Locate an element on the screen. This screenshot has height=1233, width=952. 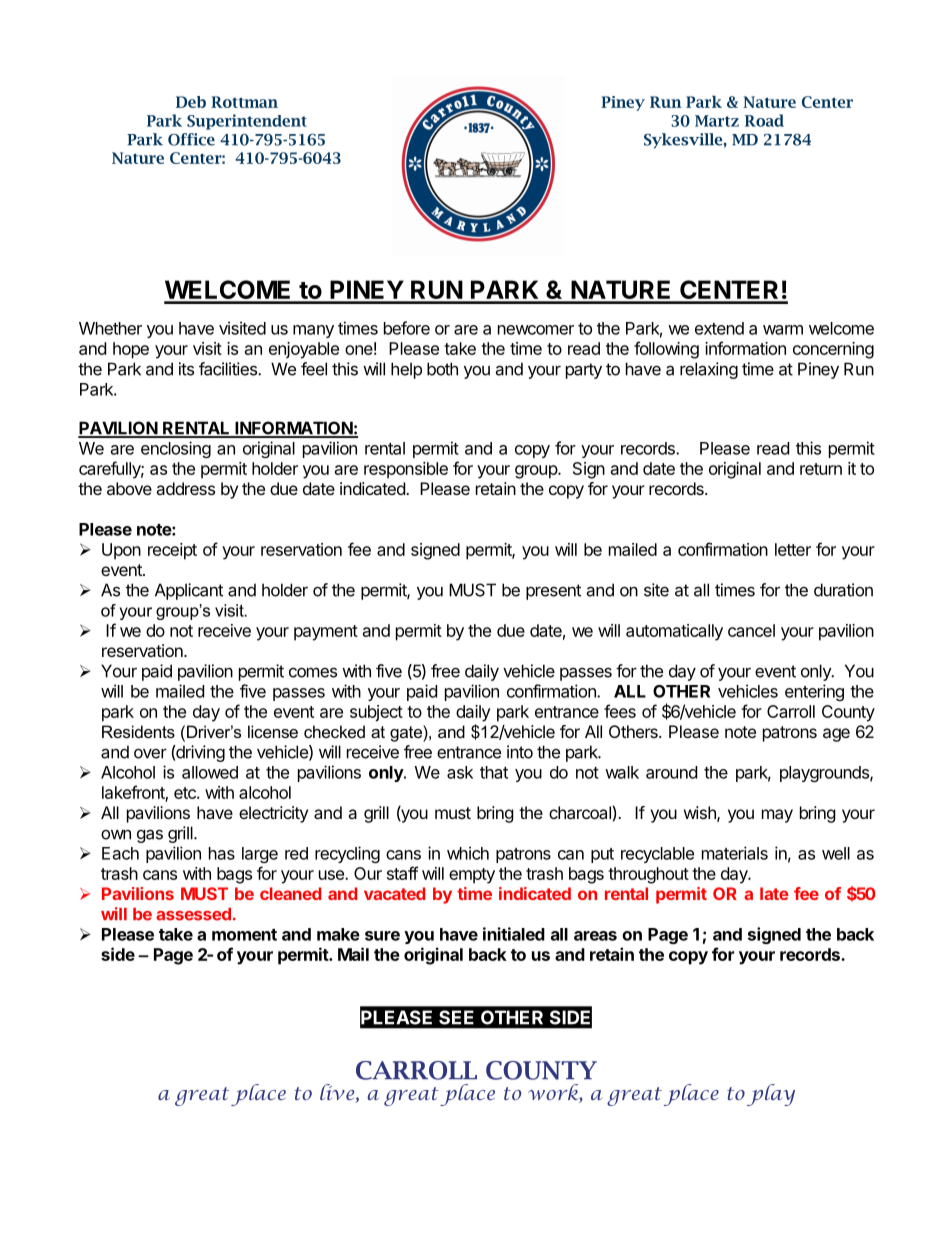
moment is located at coordinates (244, 935).
